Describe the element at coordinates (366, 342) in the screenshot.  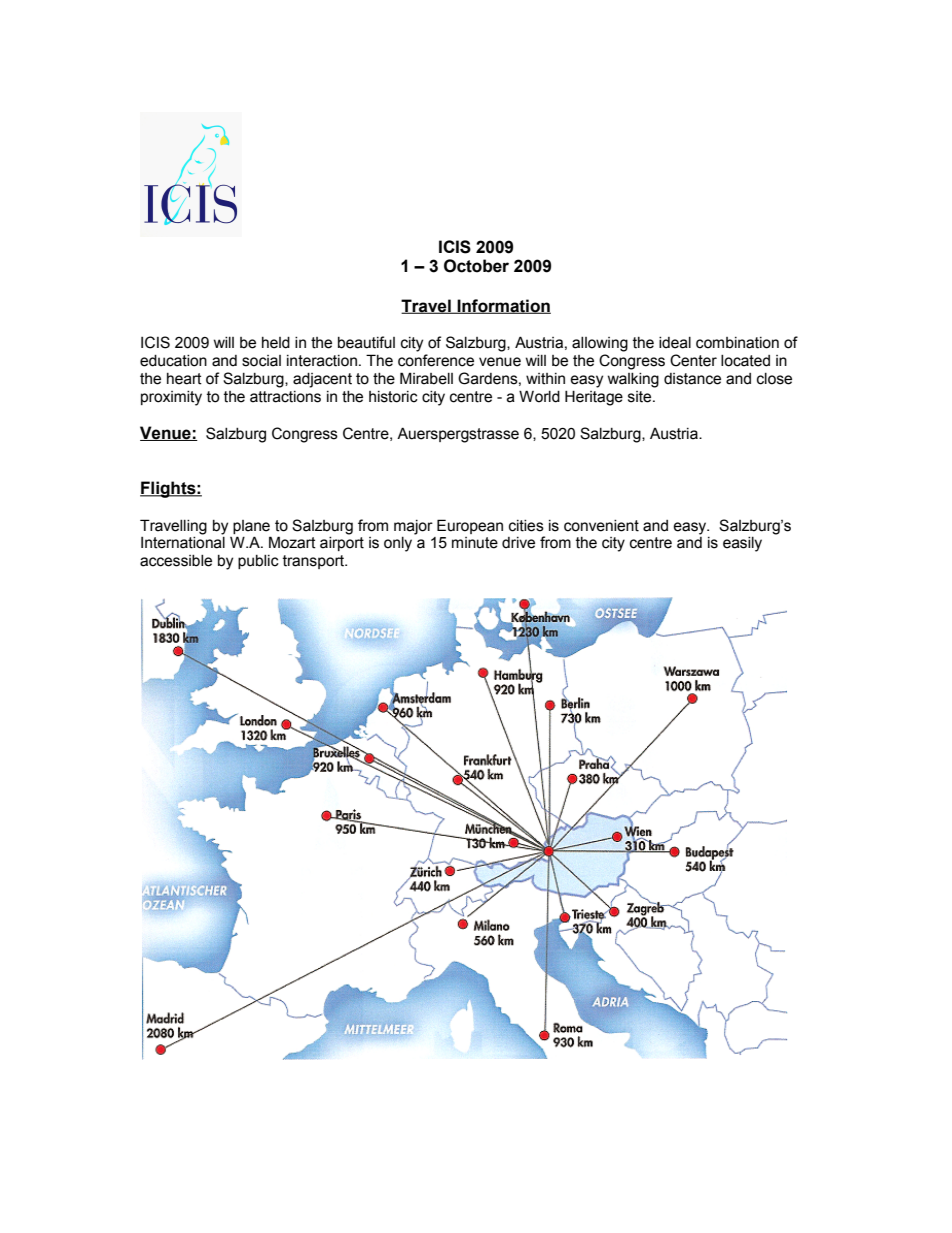
I see `beautiful` at that location.
